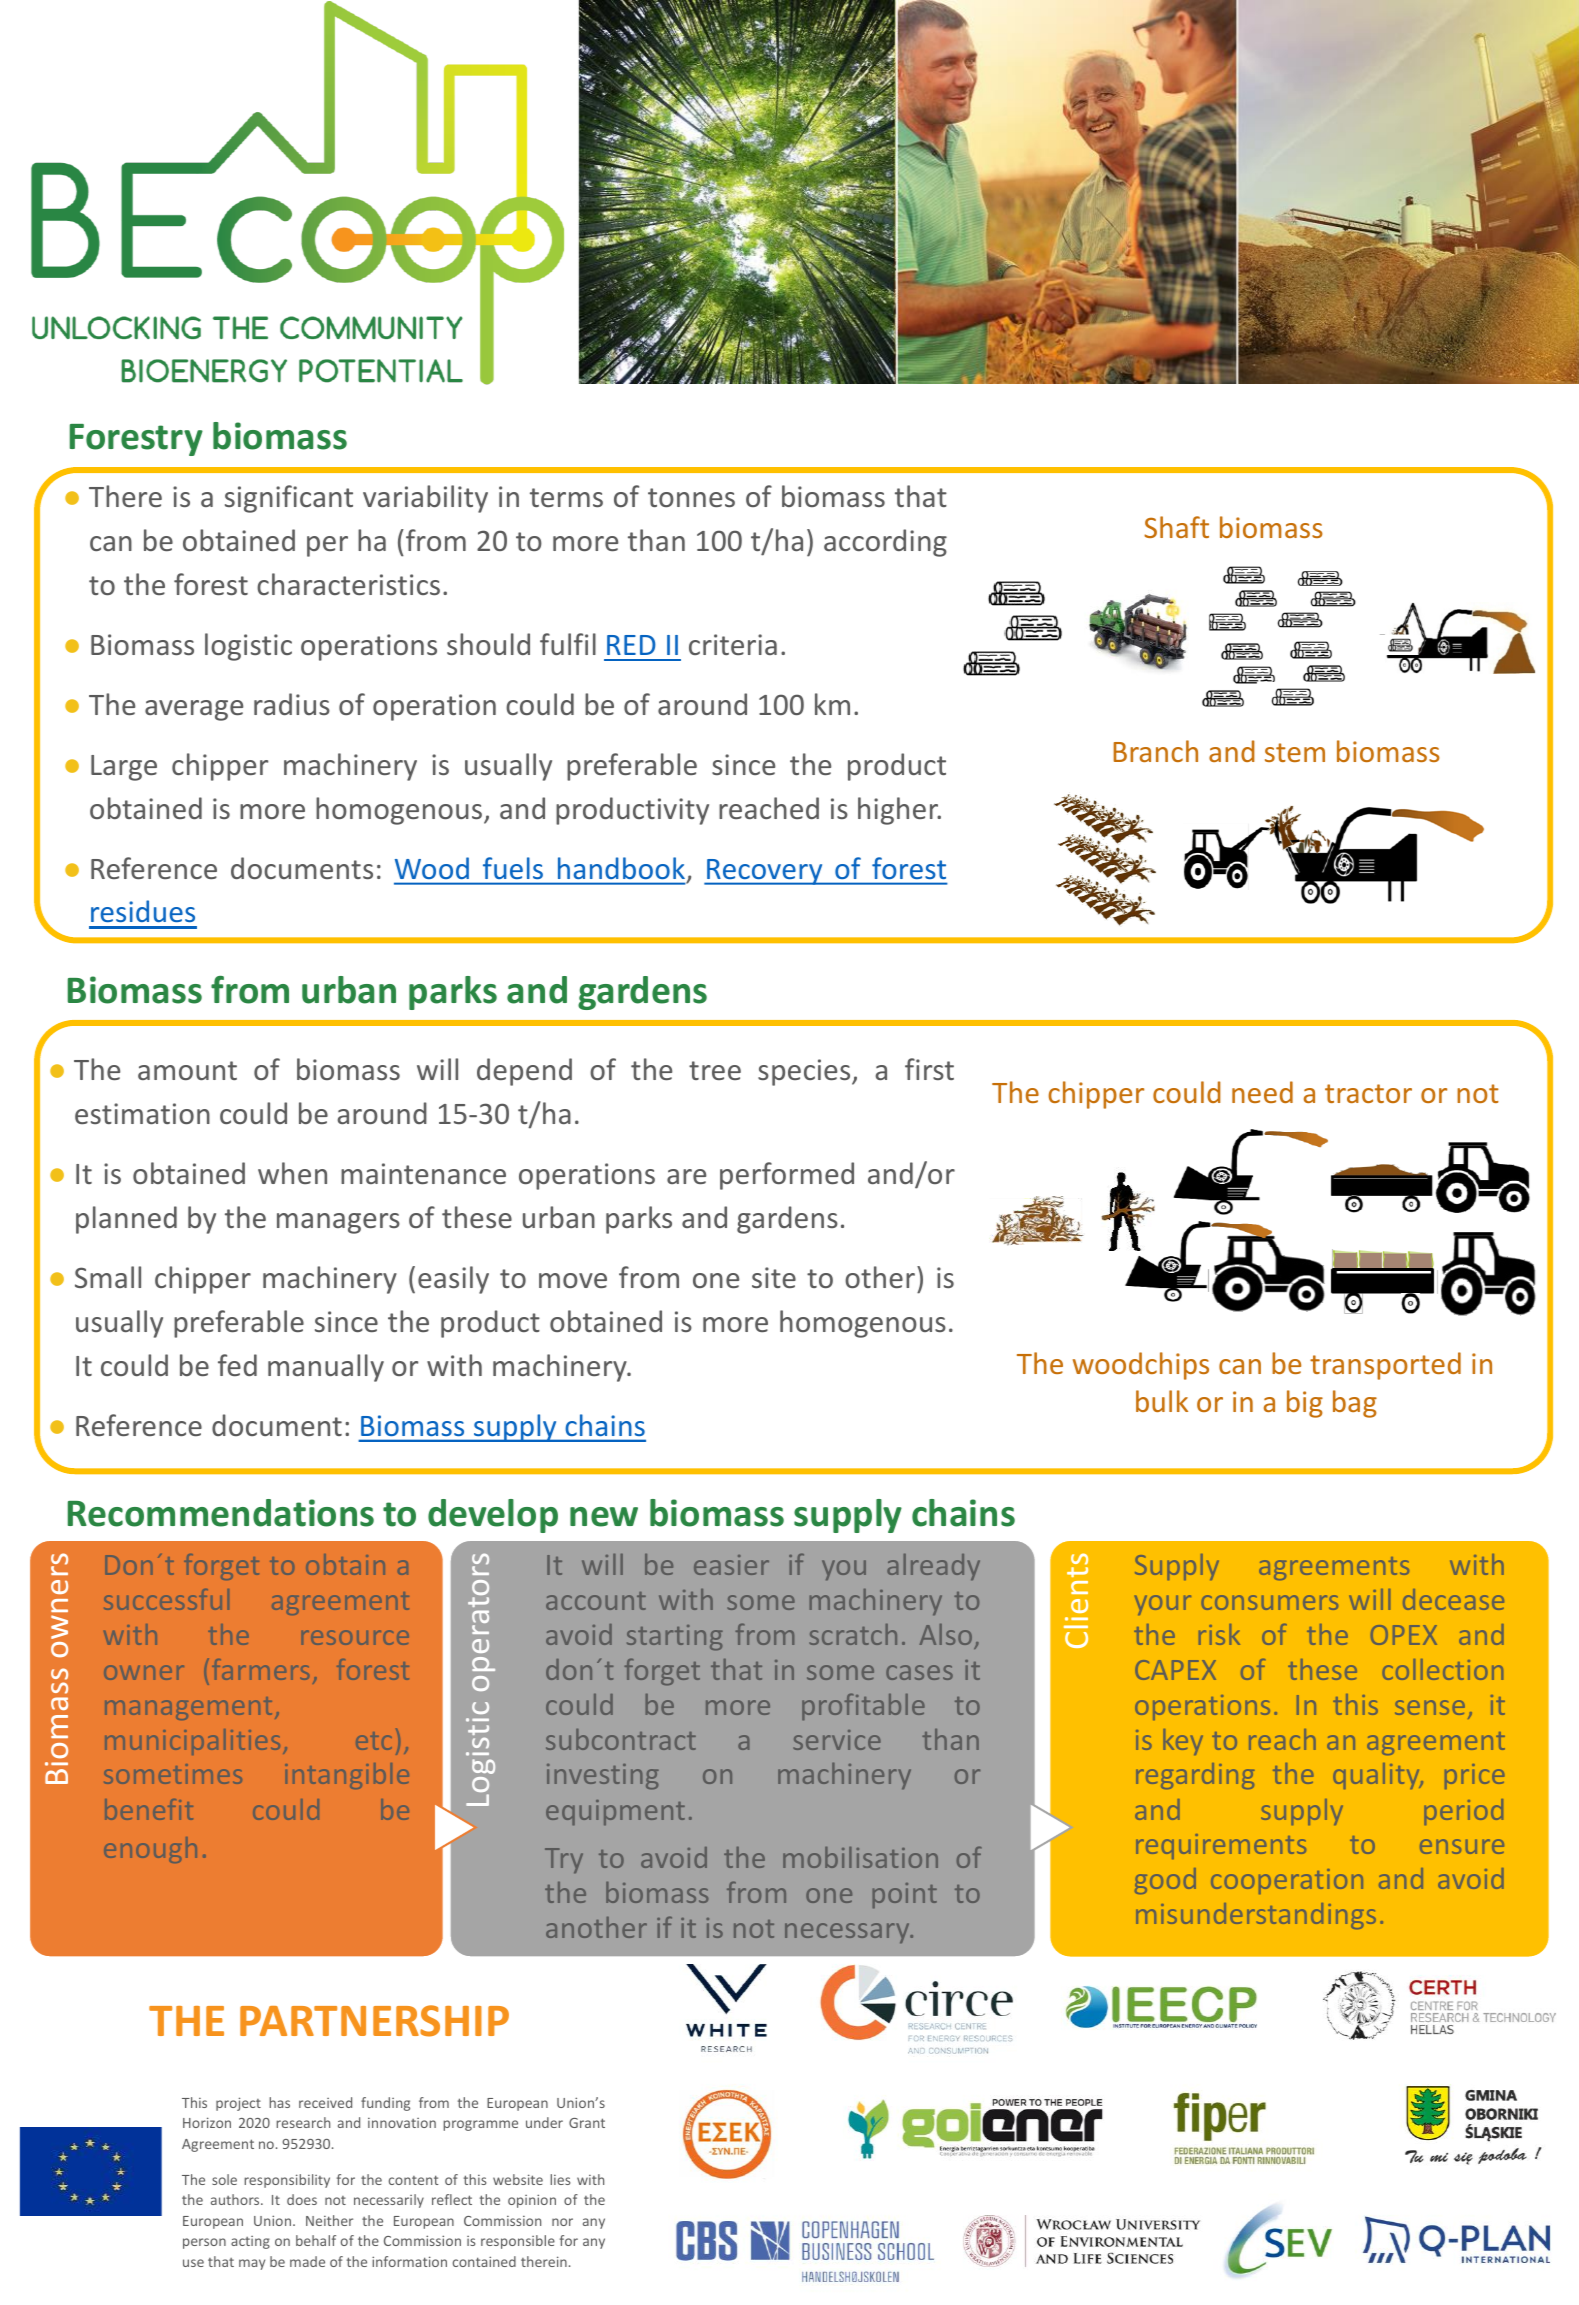 The width and height of the document is (1579, 2305). I want to click on does, so click(302, 2199).
